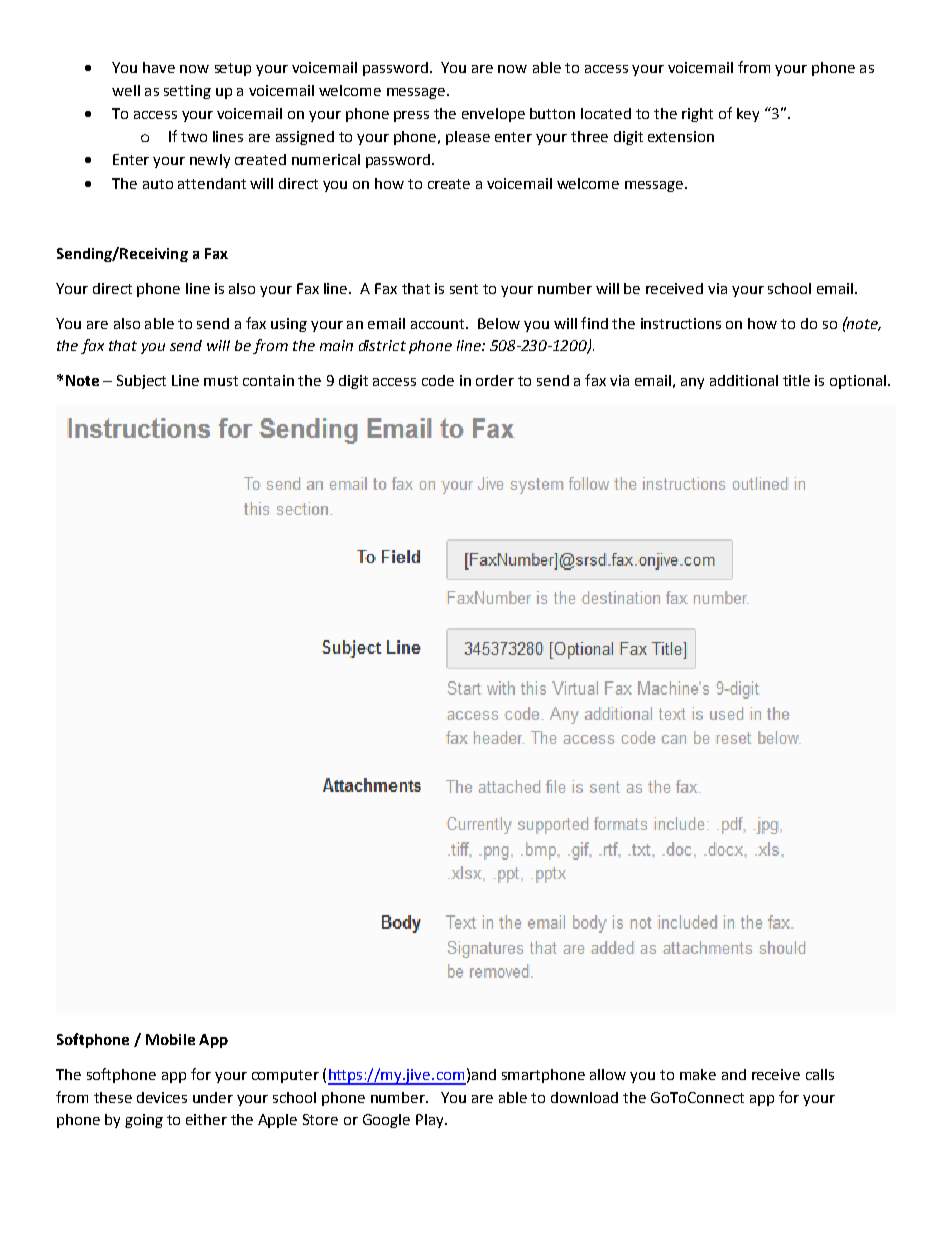 The height and width of the screenshot is (1233, 952). I want to click on Play, so click(431, 1121).
